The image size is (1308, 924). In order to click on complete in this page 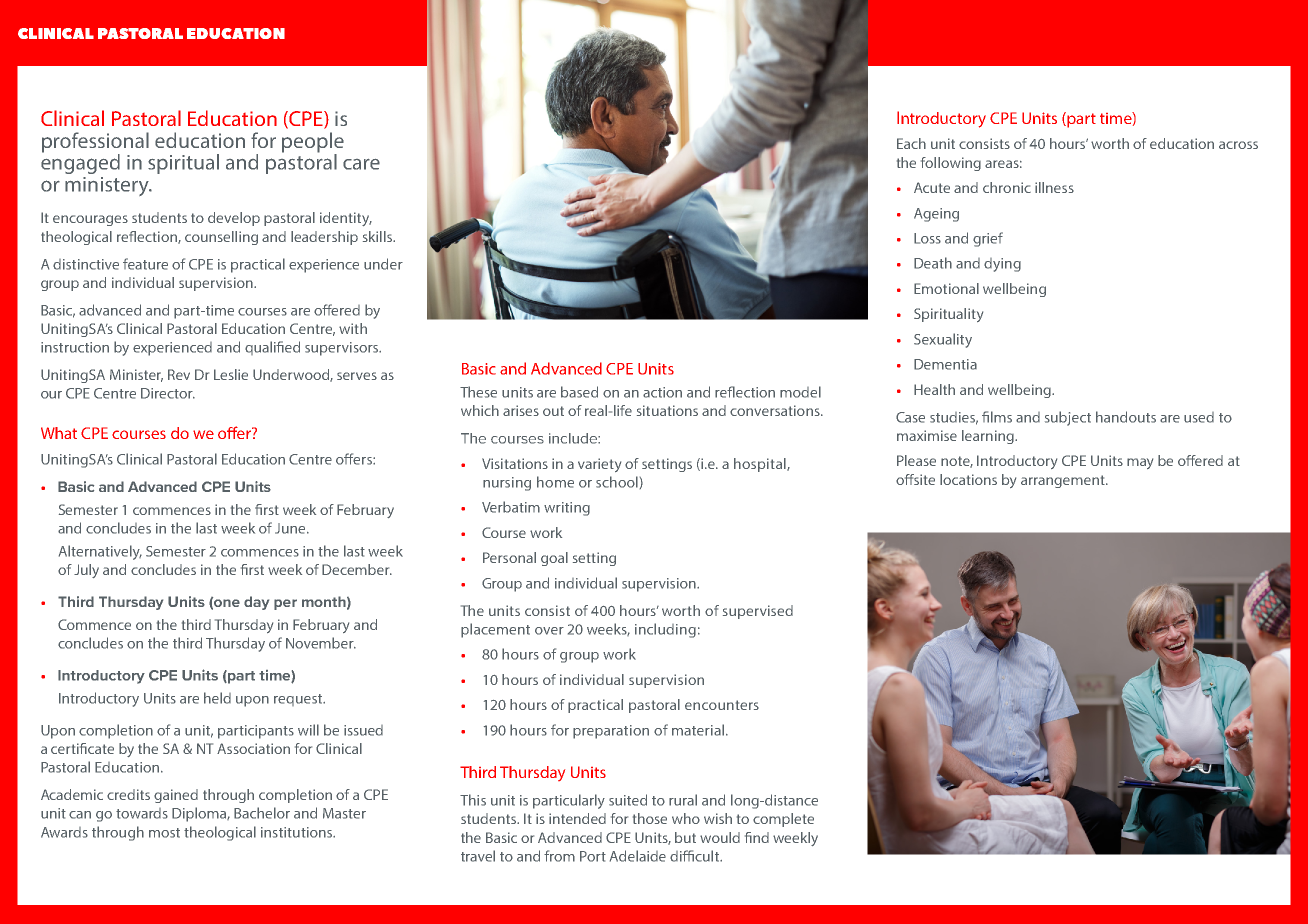, I will do `click(783, 820)`.
